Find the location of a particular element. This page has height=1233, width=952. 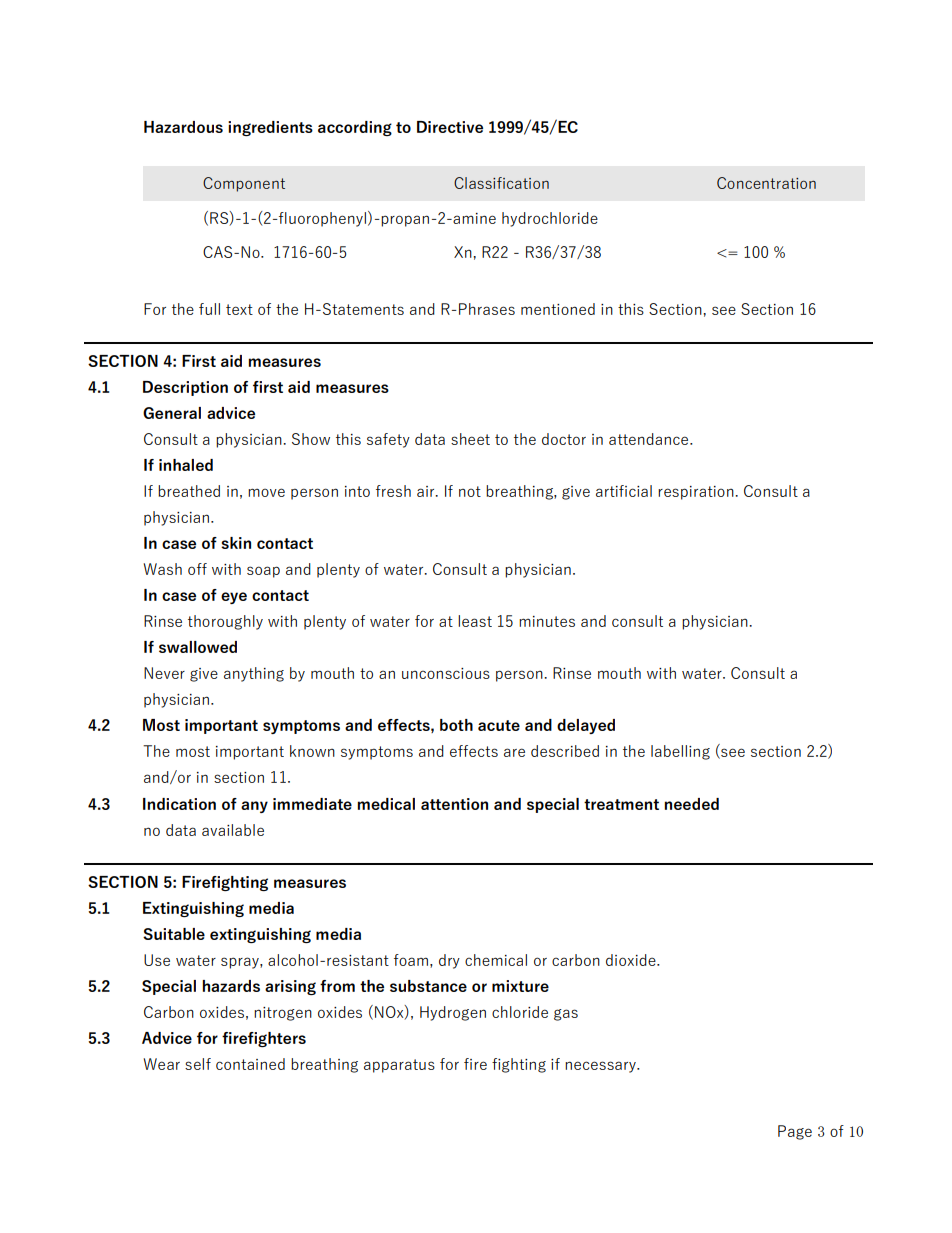

needed is located at coordinates (691, 804).
